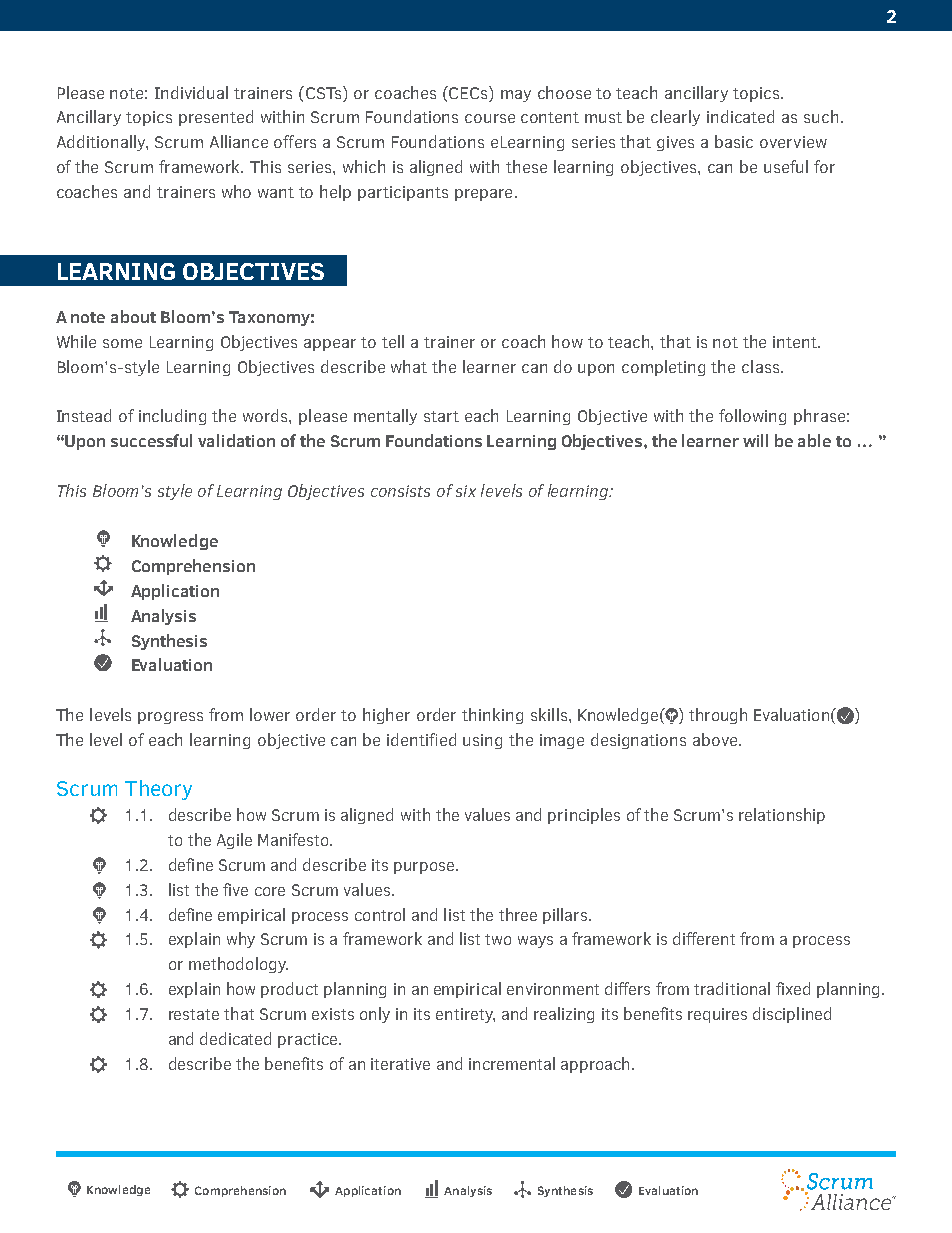 Image resolution: width=952 pixels, height=1233 pixels. What do you see at coordinates (717, 1015) in the page?
I see `requires` at bounding box center [717, 1015].
